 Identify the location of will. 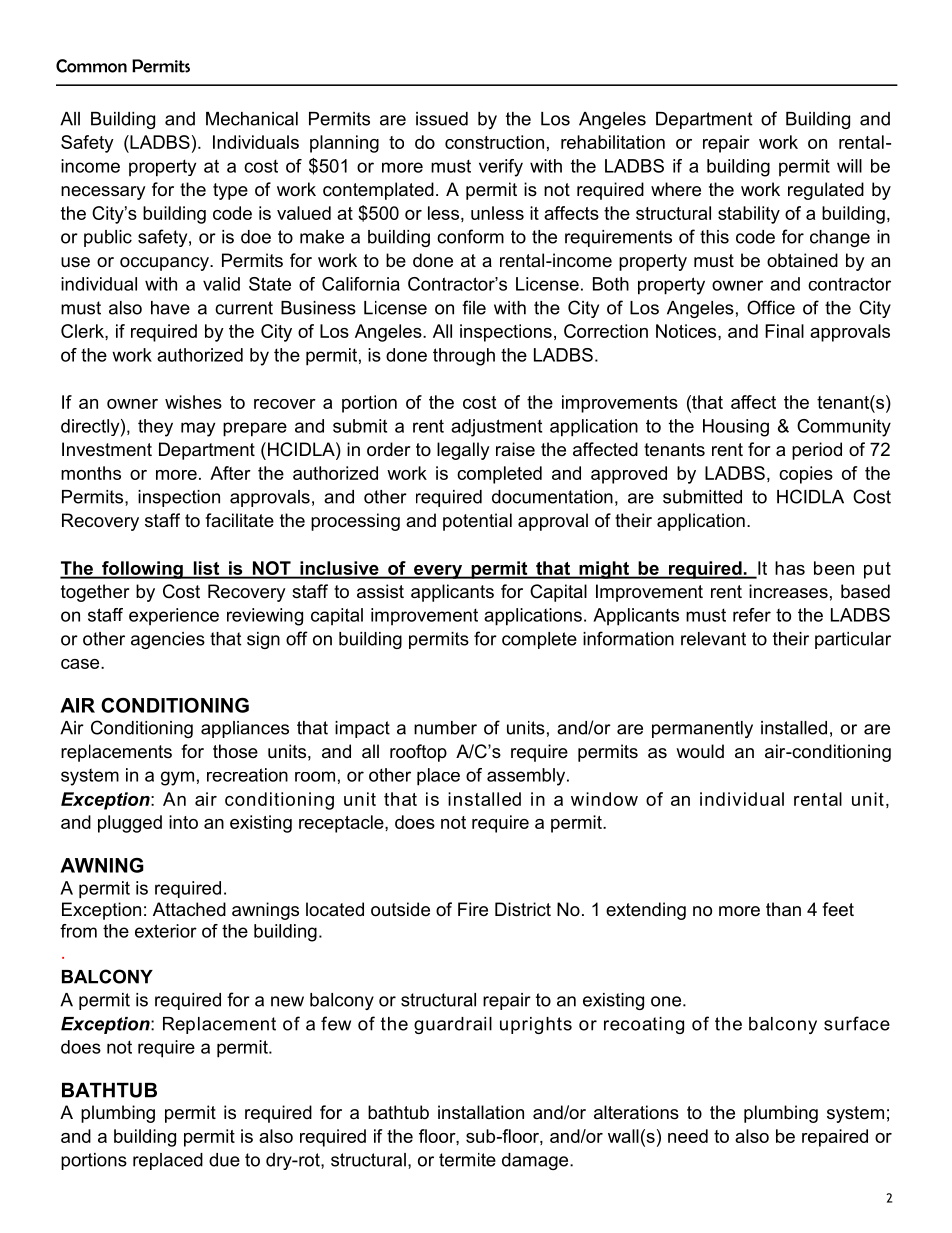
(849, 166).
